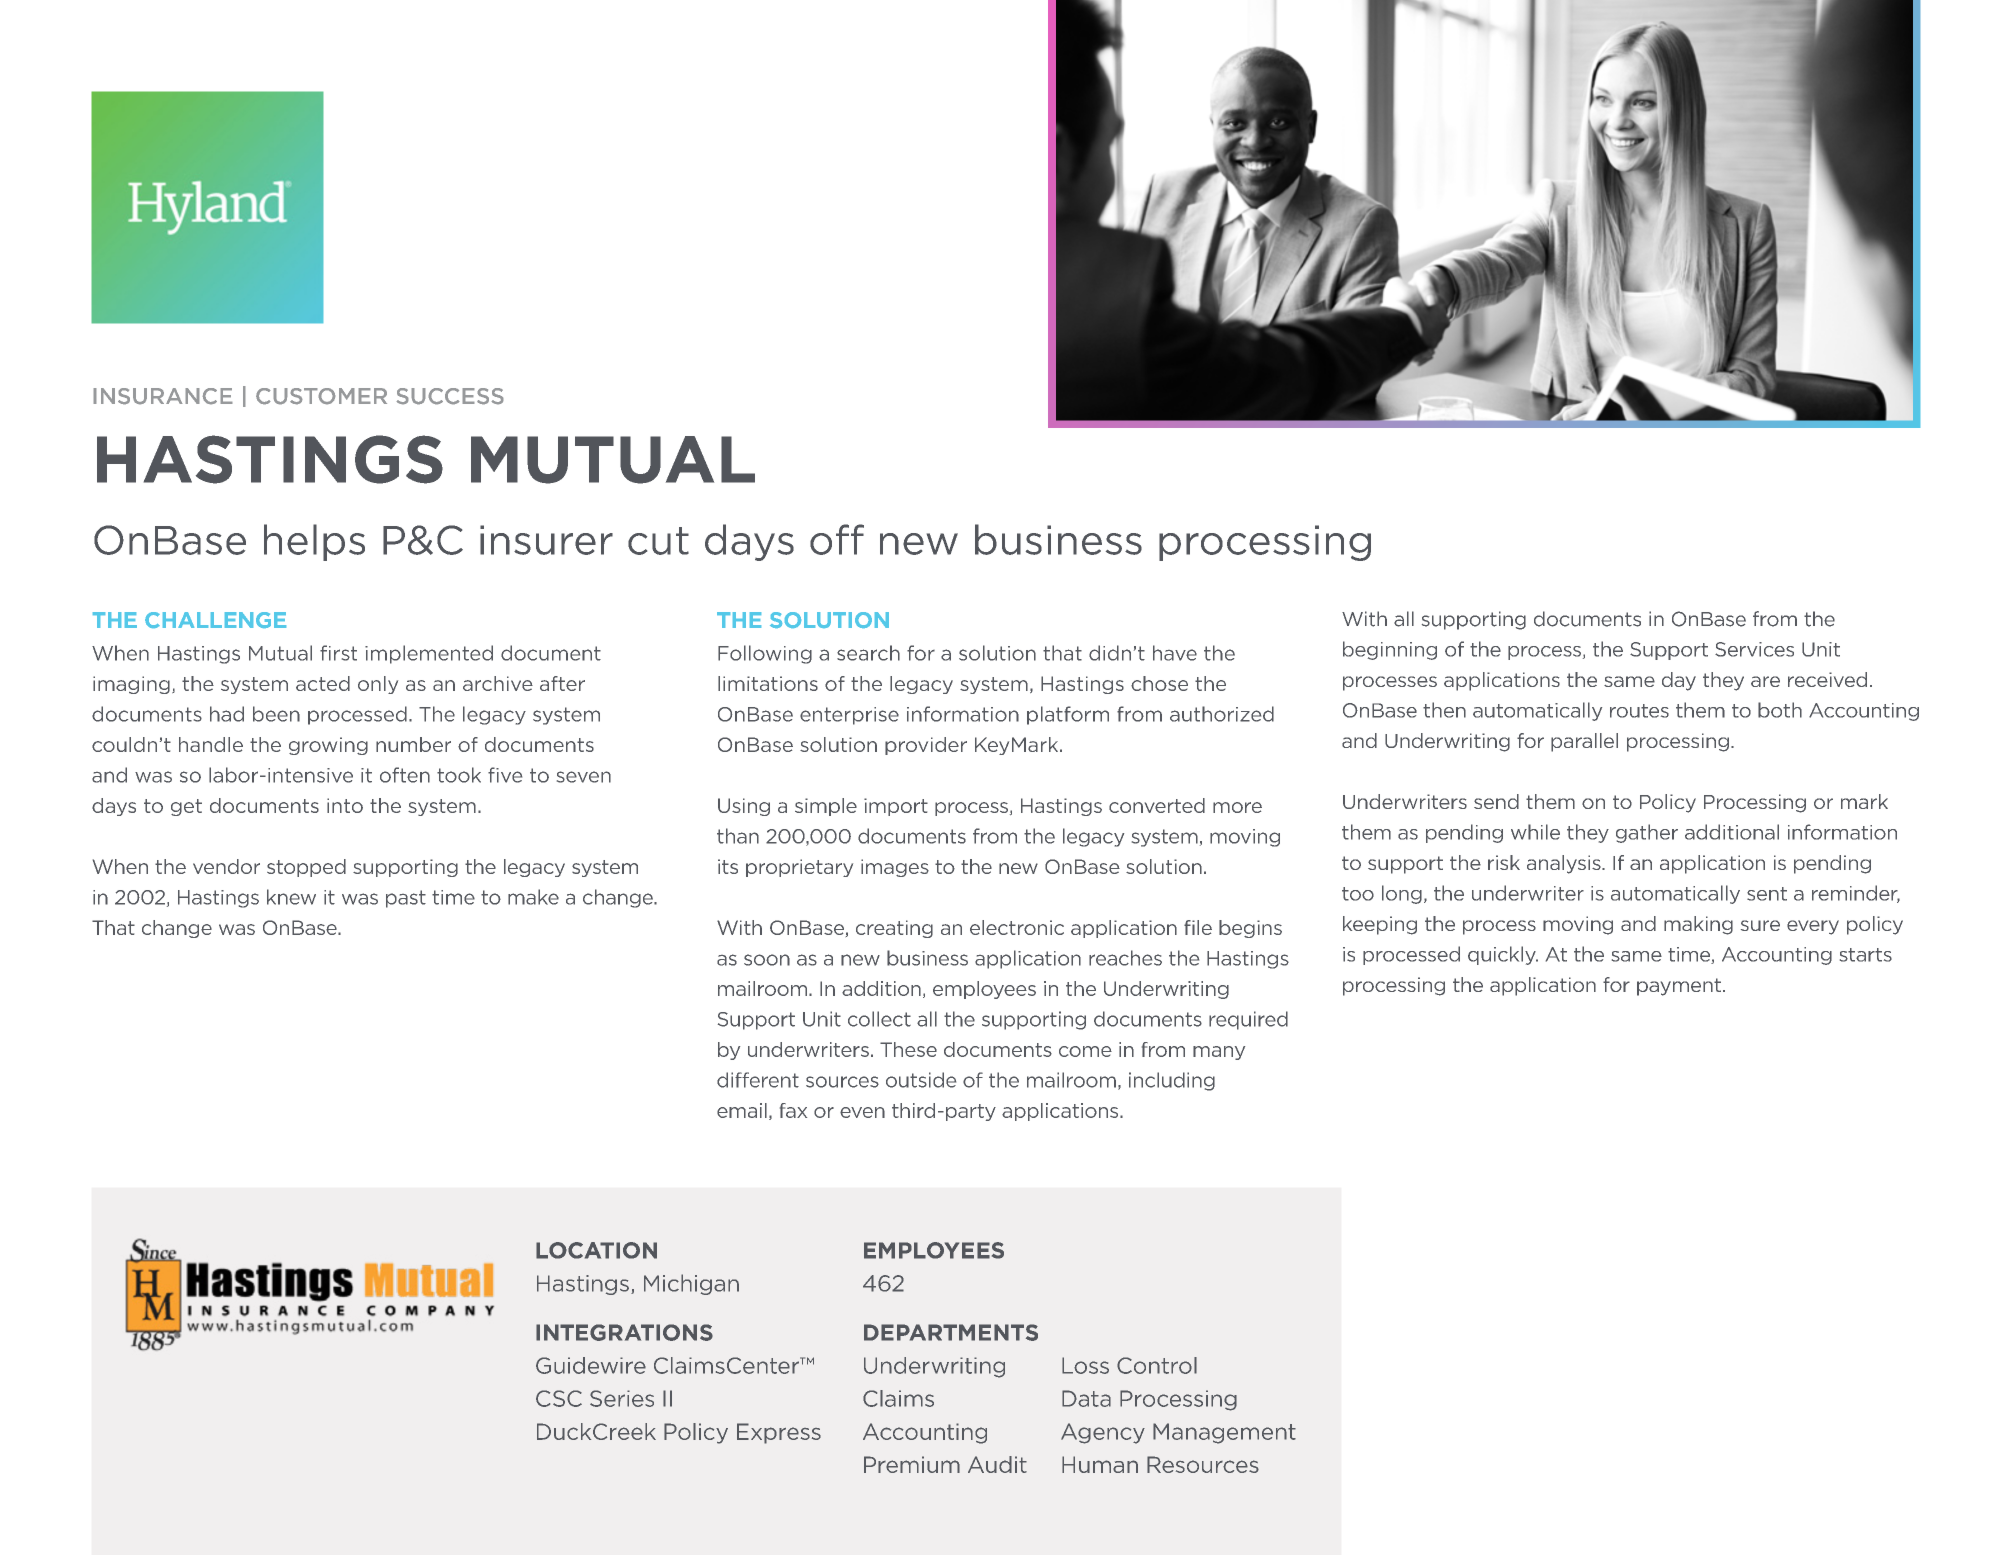 The height and width of the image is (1555, 2012). What do you see at coordinates (559, 1398) in the image?
I see `CSC` at bounding box center [559, 1398].
